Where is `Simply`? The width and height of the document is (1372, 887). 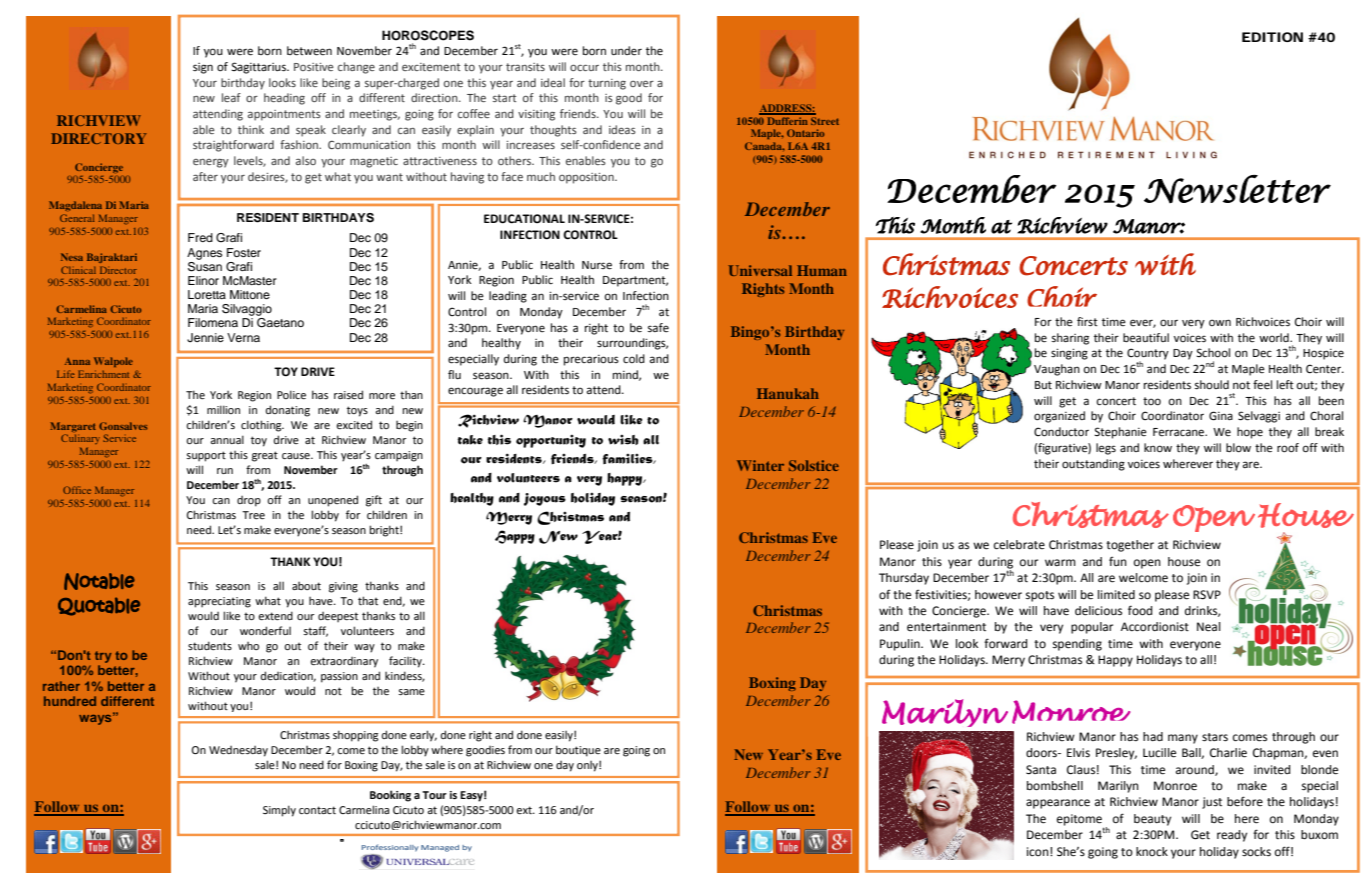
Simply is located at coordinates (279, 811).
